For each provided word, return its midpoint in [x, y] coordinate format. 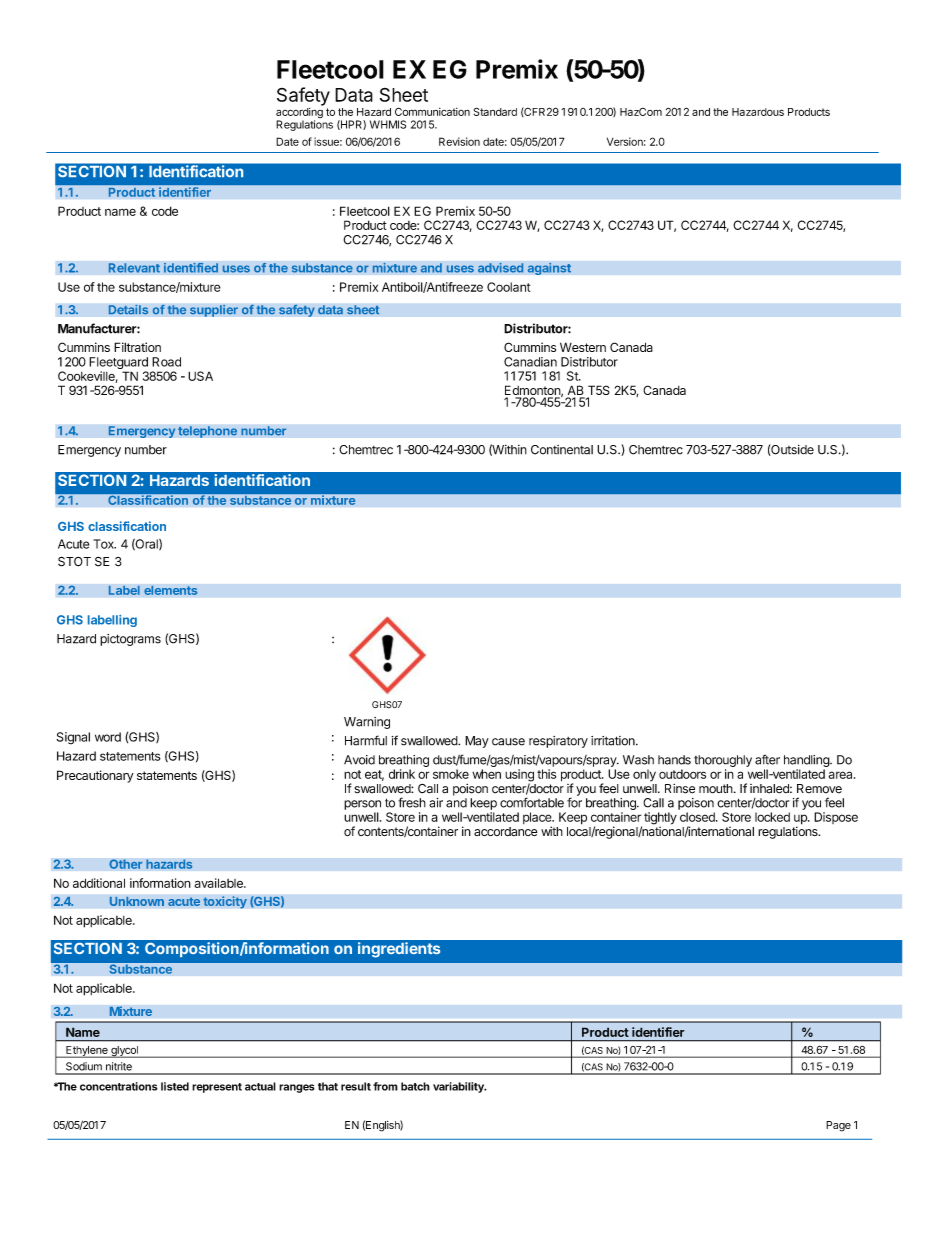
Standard [495, 111]
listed [175, 1086]
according [299, 114]
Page [838, 1126]
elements [171, 590]
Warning [367, 723]
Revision [459, 141]
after [767, 759]
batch [415, 1086]
